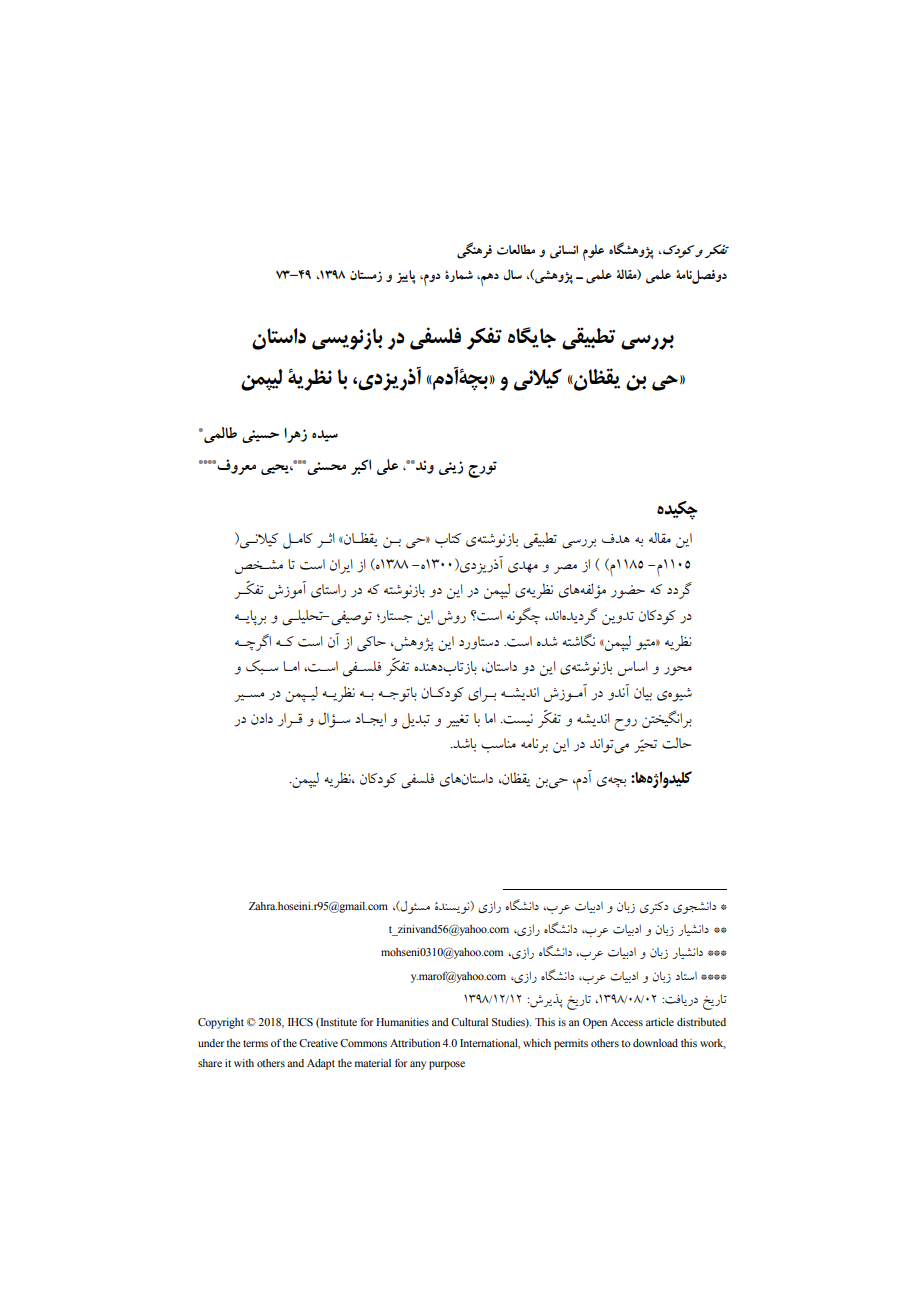 The image size is (924, 1308). What do you see at coordinates (418, 1065) in the page?
I see `any` at bounding box center [418, 1065].
